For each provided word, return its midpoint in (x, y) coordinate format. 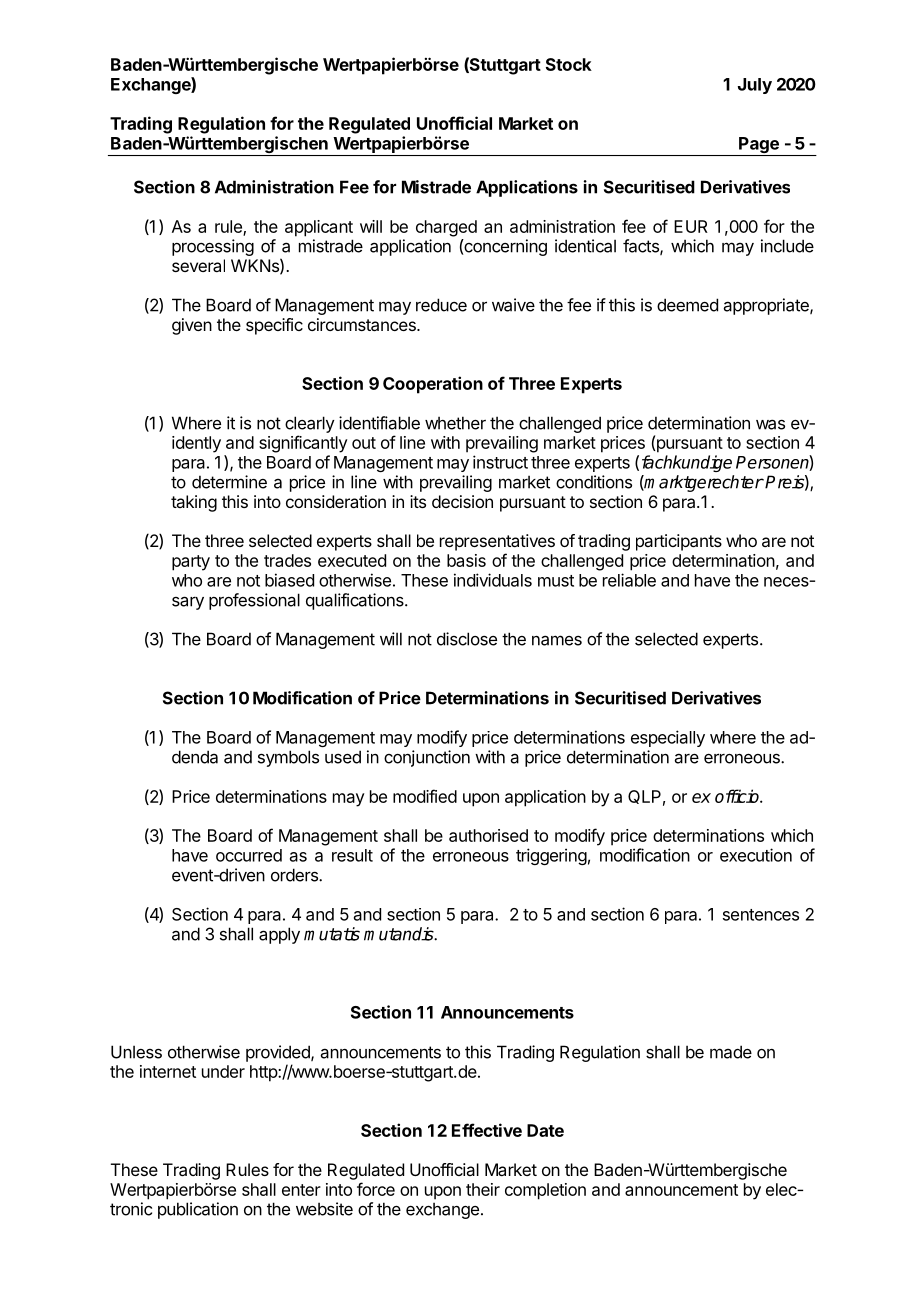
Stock (569, 64)
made (731, 1052)
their (483, 1189)
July (755, 86)
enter (301, 1190)
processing (213, 247)
